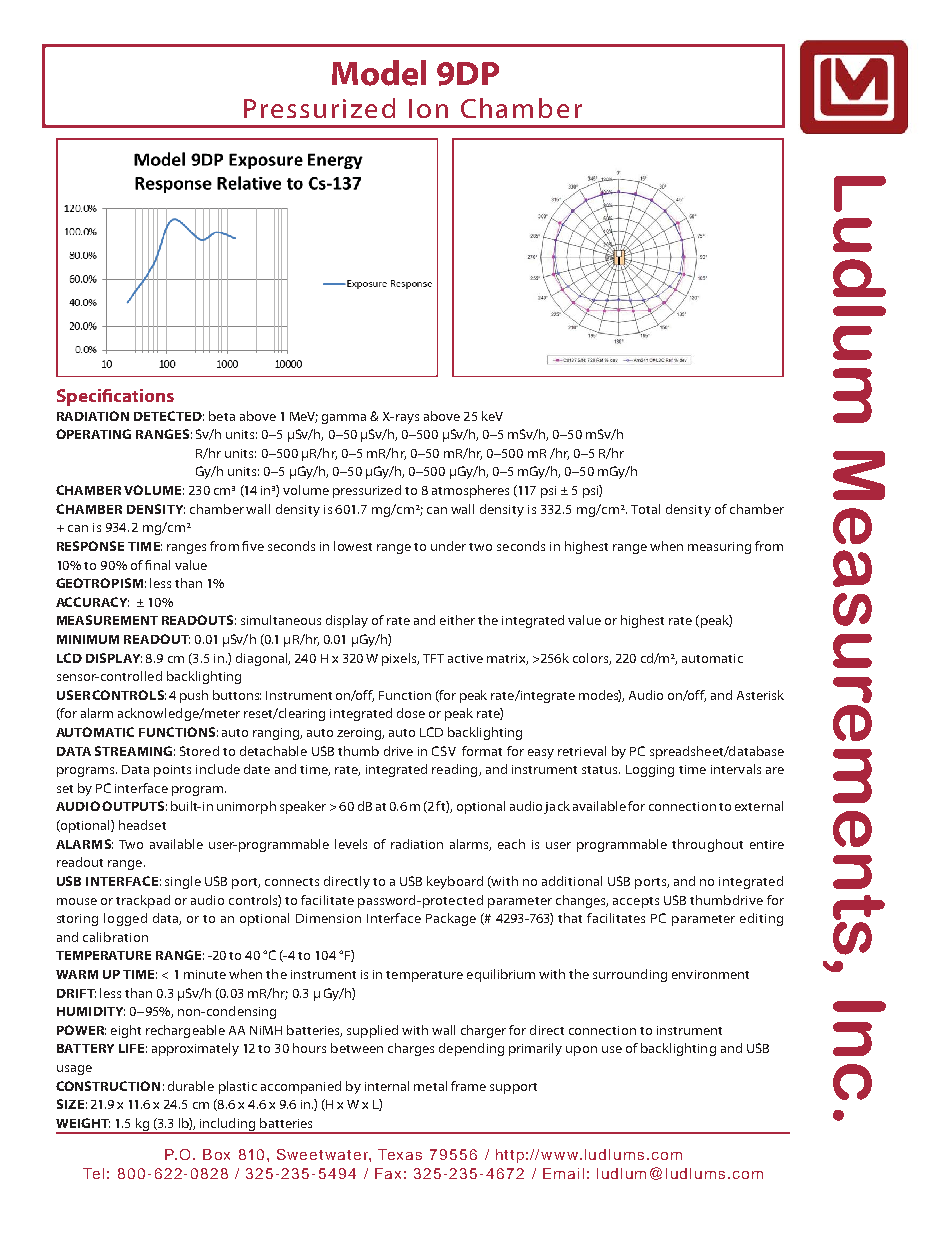 Image resolution: width=952 pixels, height=1233 pixels. Describe the element at coordinates (719, 548) in the screenshot. I see `measuring` at that location.
